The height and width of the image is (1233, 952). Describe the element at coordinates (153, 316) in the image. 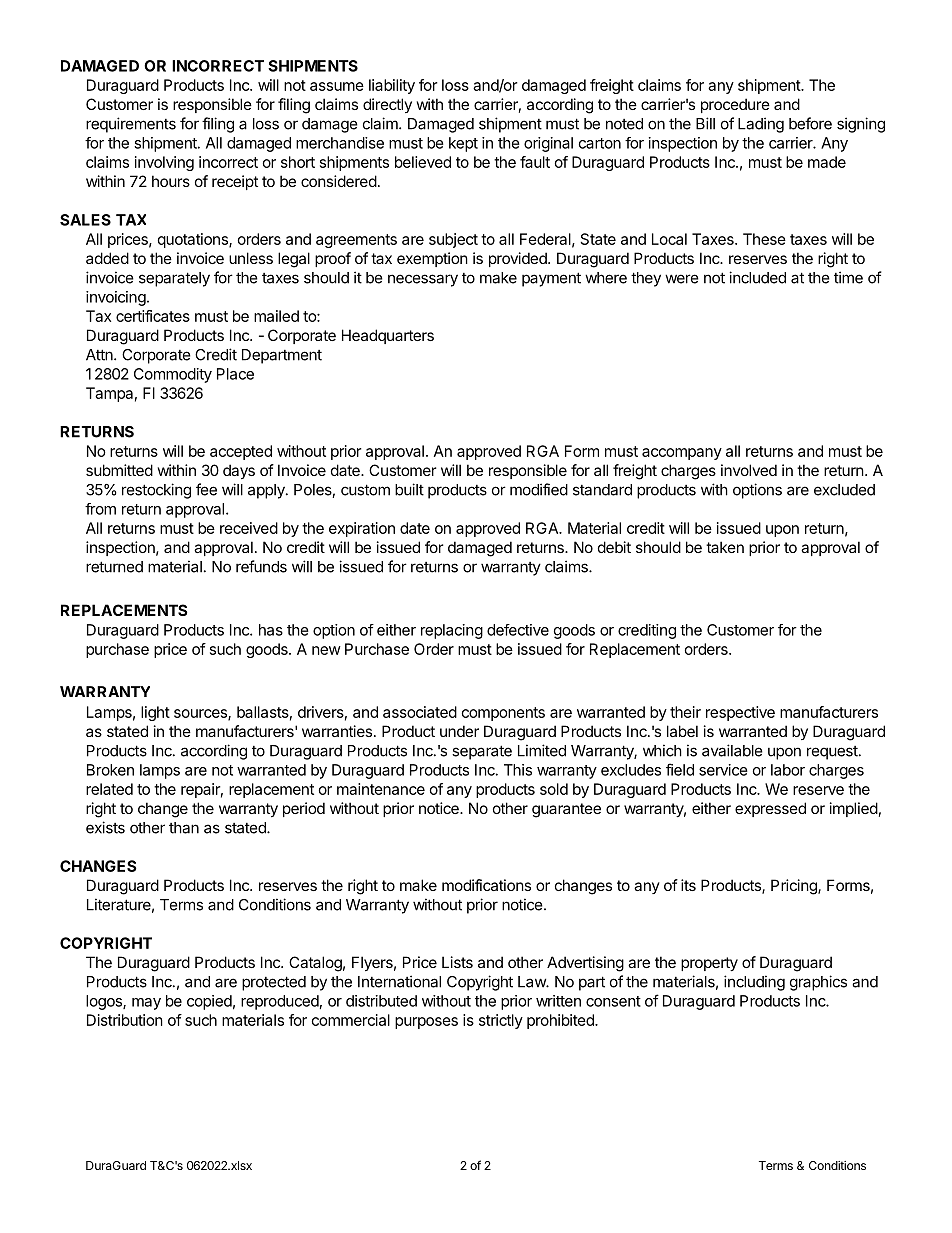

I see `certificates` at that location.
